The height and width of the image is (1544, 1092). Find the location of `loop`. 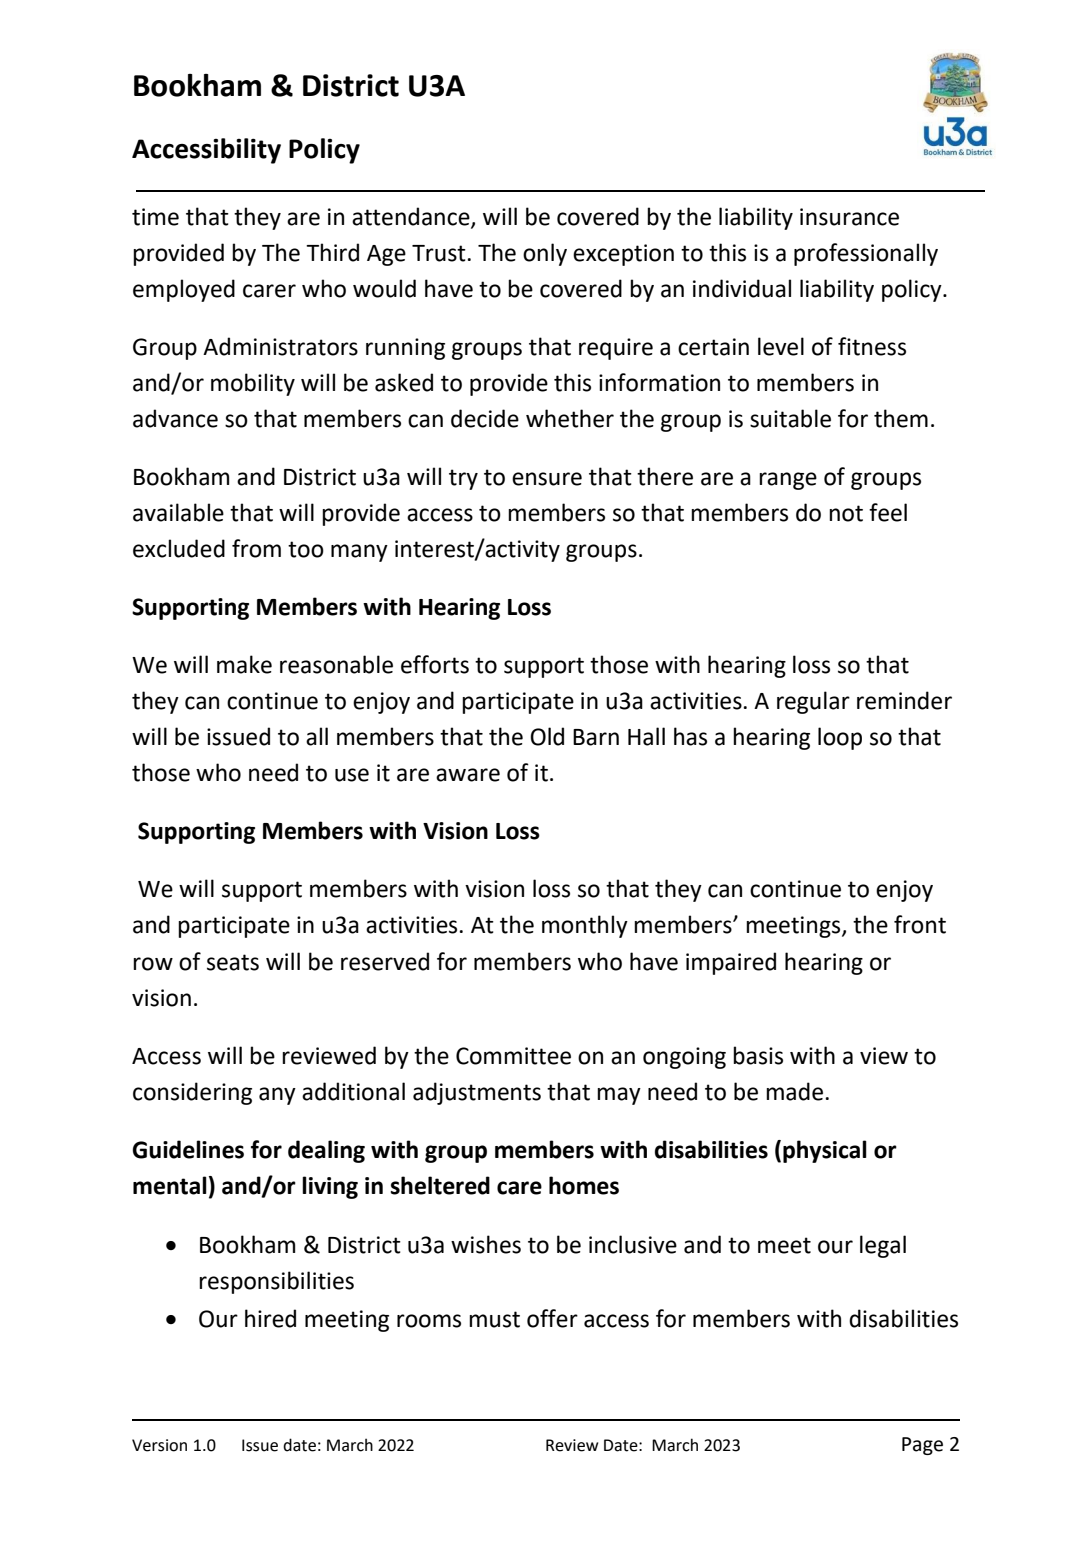

loop is located at coordinates (840, 738).
